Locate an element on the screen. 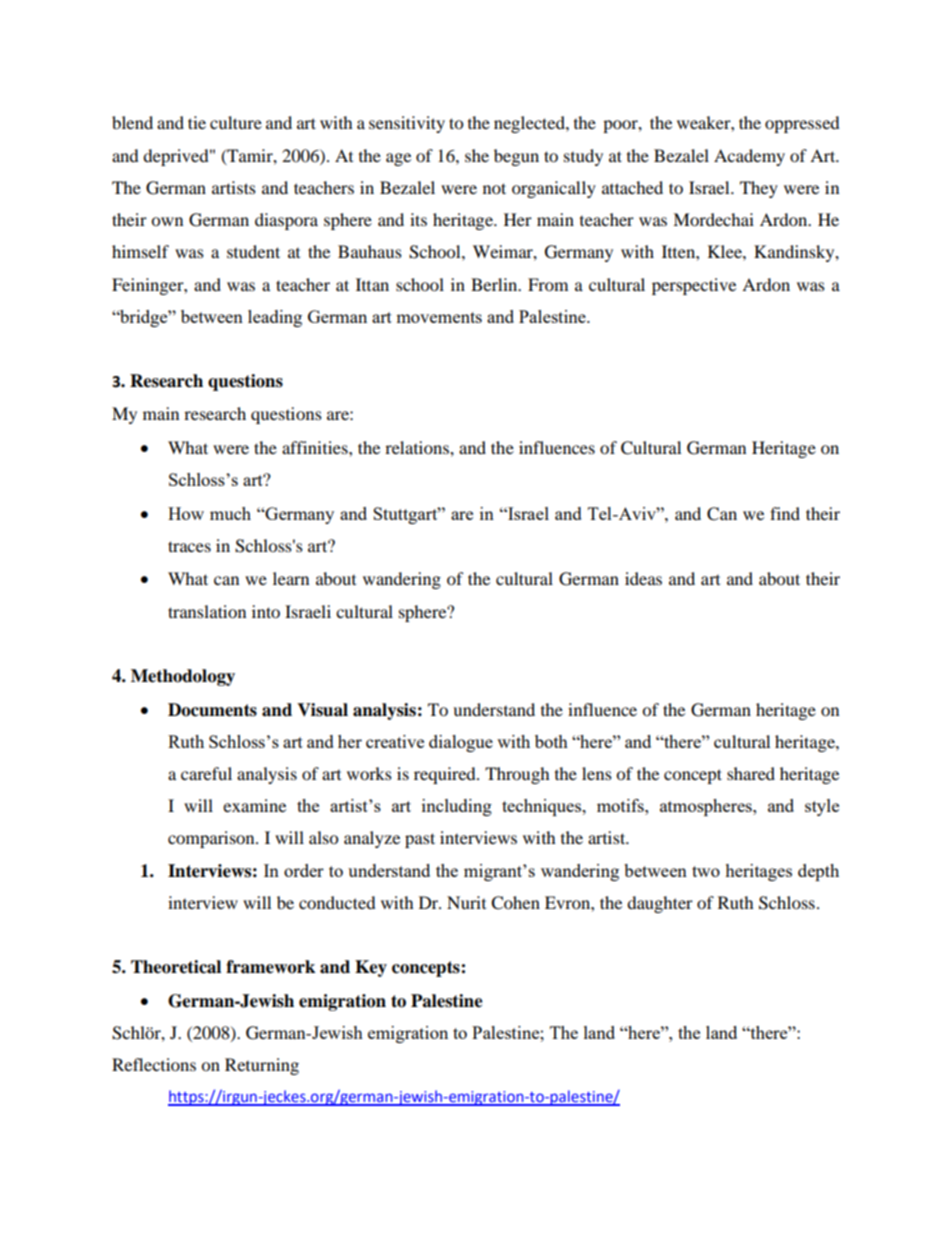 Image resolution: width=952 pixels, height=1233 pixels. ideas is located at coordinates (643, 578).
